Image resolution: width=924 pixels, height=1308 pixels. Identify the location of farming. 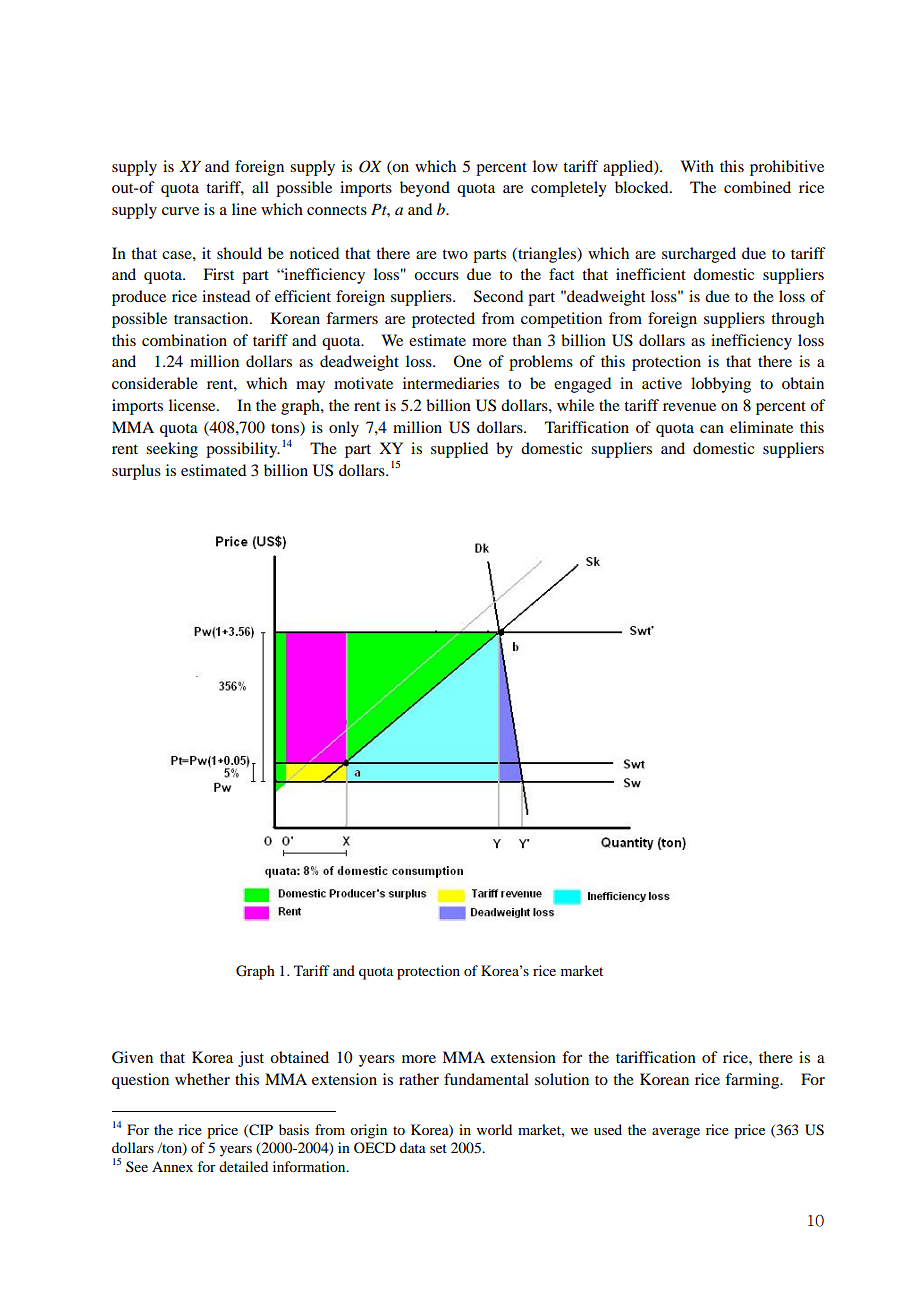
(753, 1081).
